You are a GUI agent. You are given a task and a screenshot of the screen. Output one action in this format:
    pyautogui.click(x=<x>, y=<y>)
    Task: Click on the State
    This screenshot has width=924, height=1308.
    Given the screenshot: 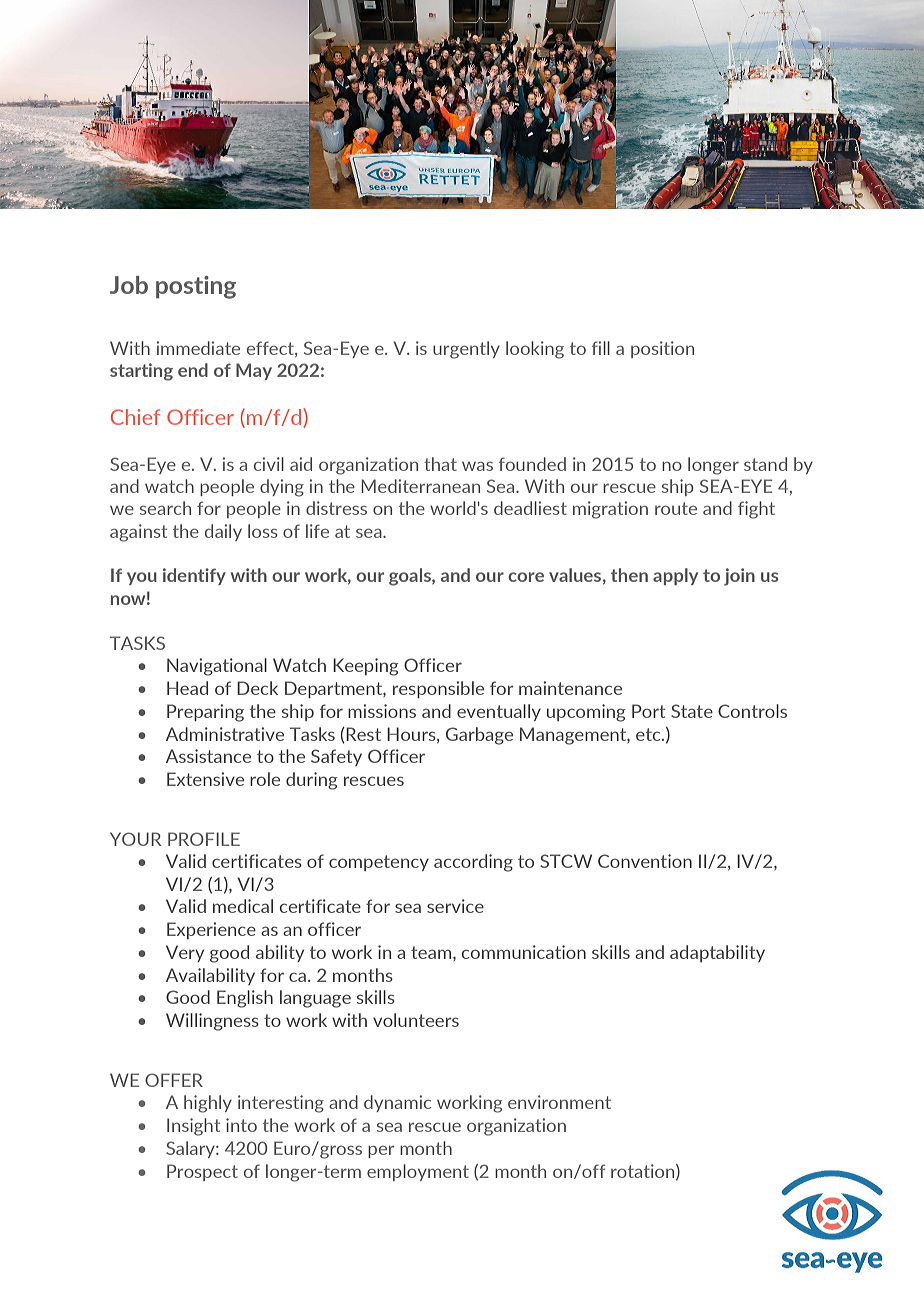 What is the action you would take?
    pyautogui.click(x=692, y=711)
